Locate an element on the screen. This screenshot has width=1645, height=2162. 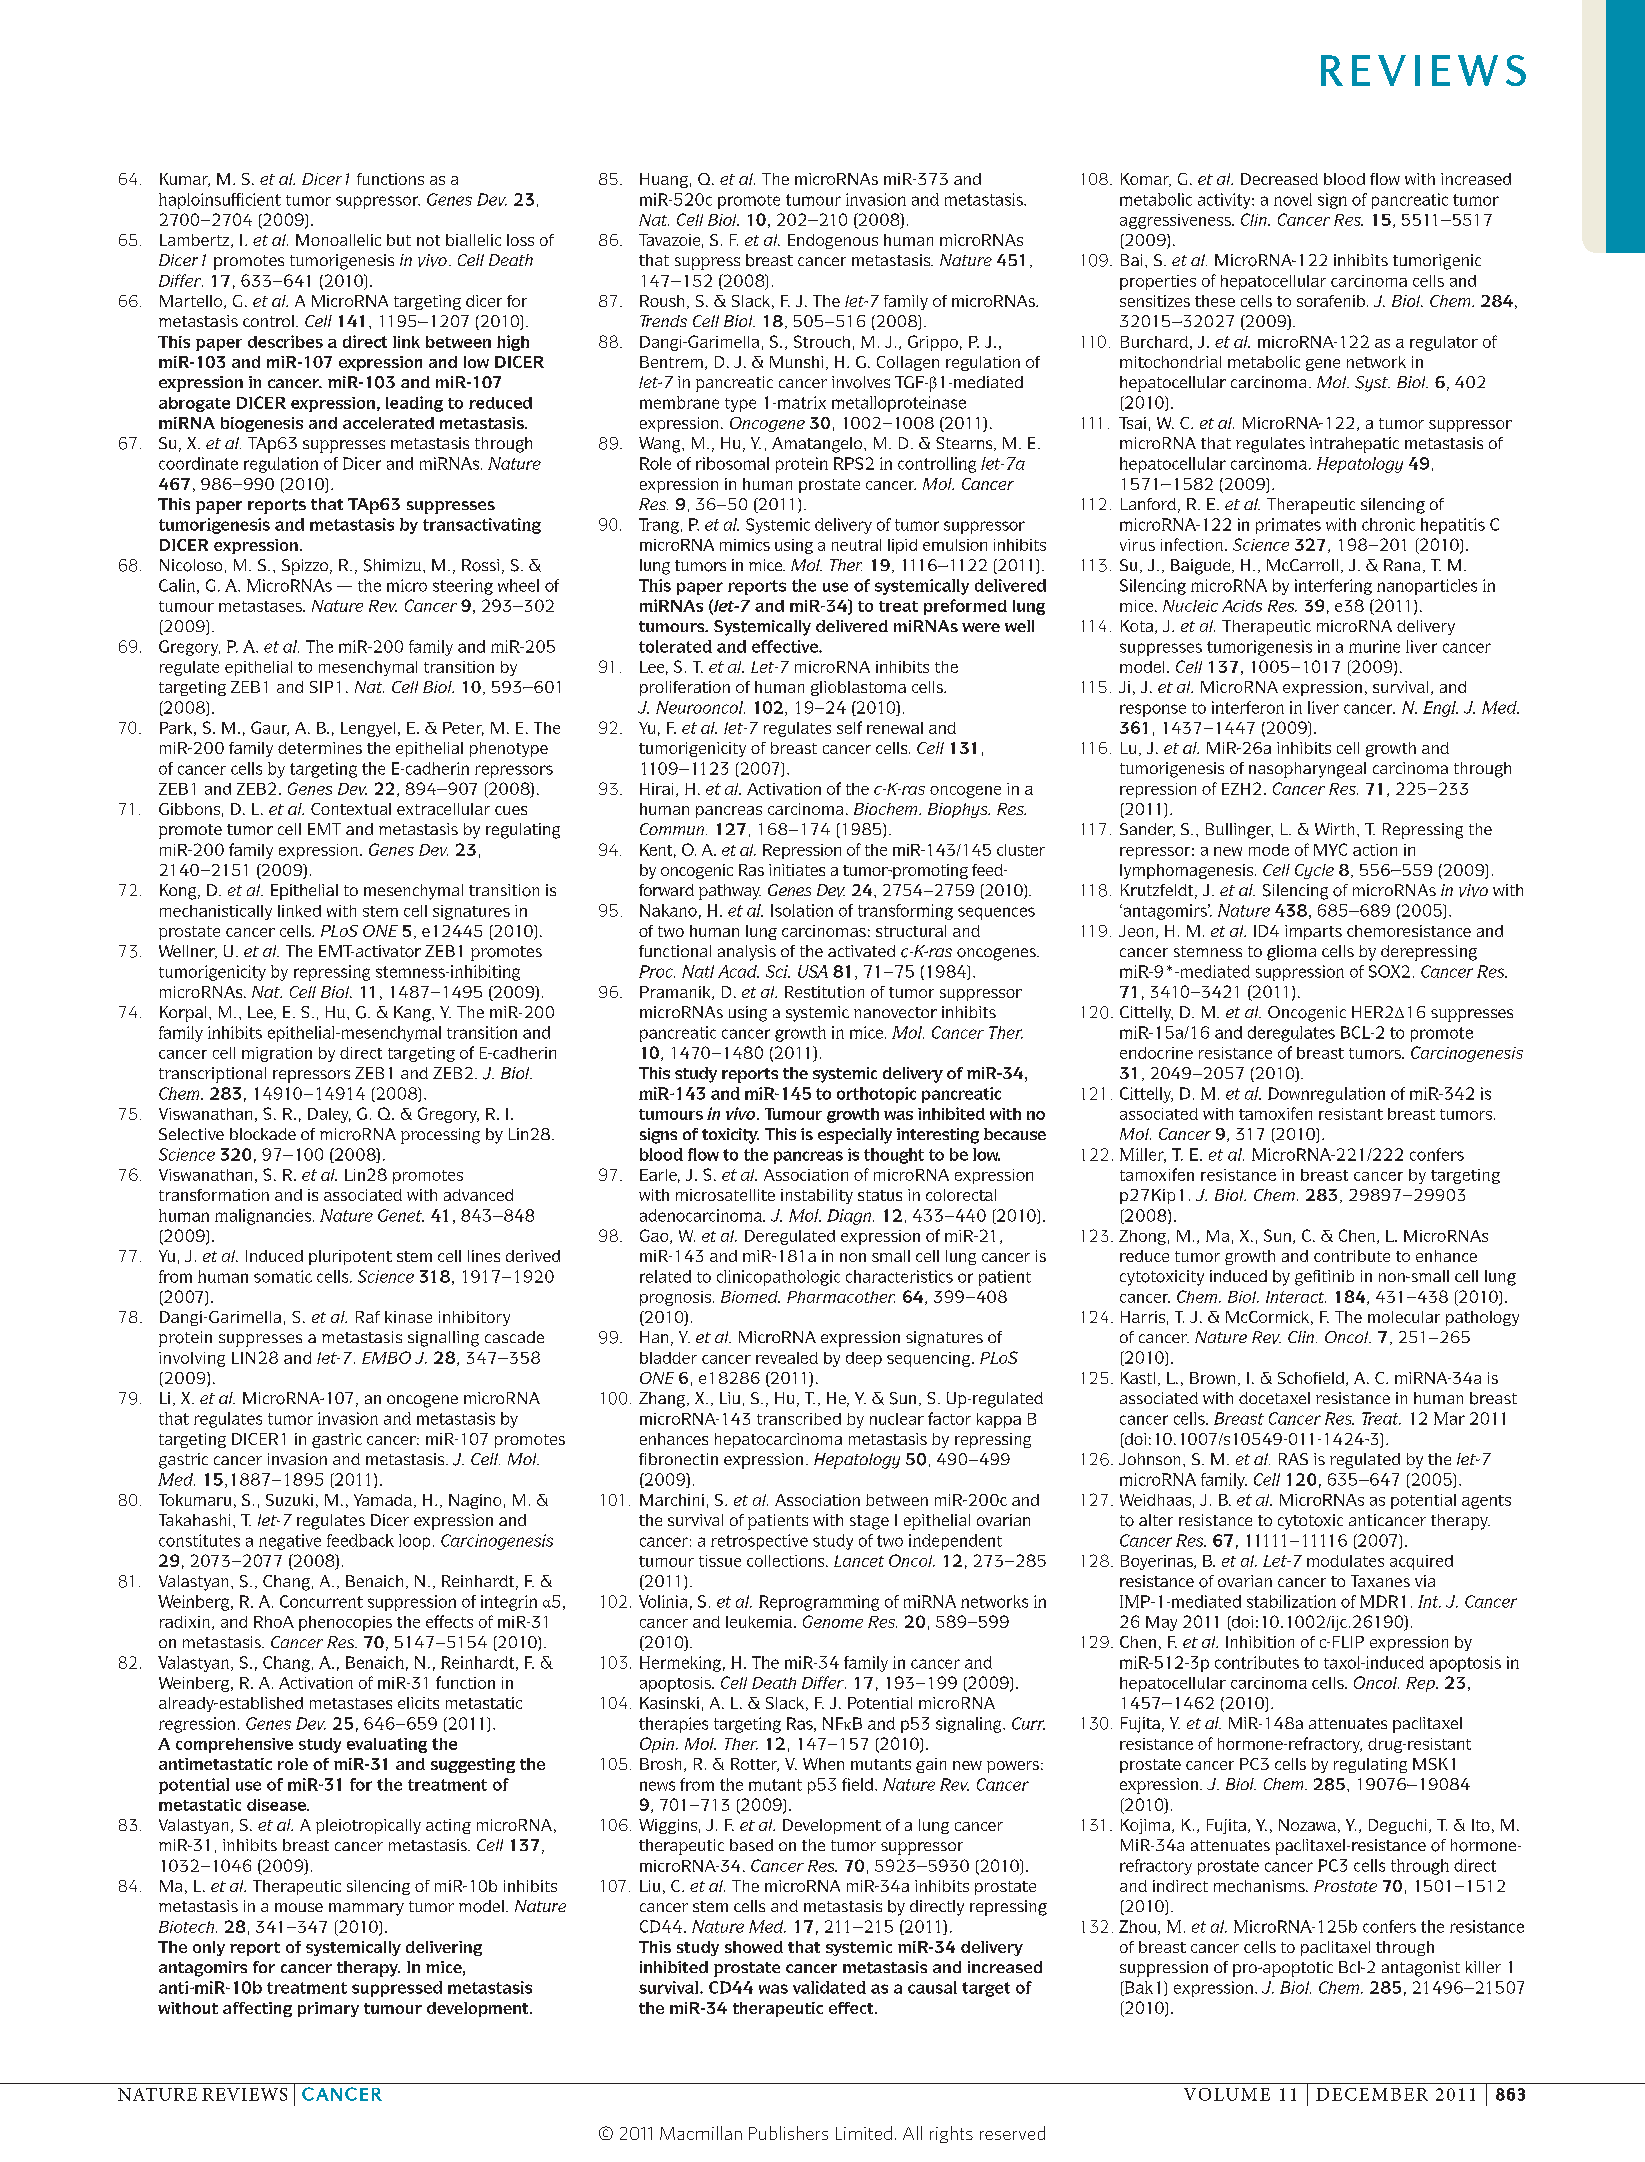
describes is located at coordinates (285, 341).
